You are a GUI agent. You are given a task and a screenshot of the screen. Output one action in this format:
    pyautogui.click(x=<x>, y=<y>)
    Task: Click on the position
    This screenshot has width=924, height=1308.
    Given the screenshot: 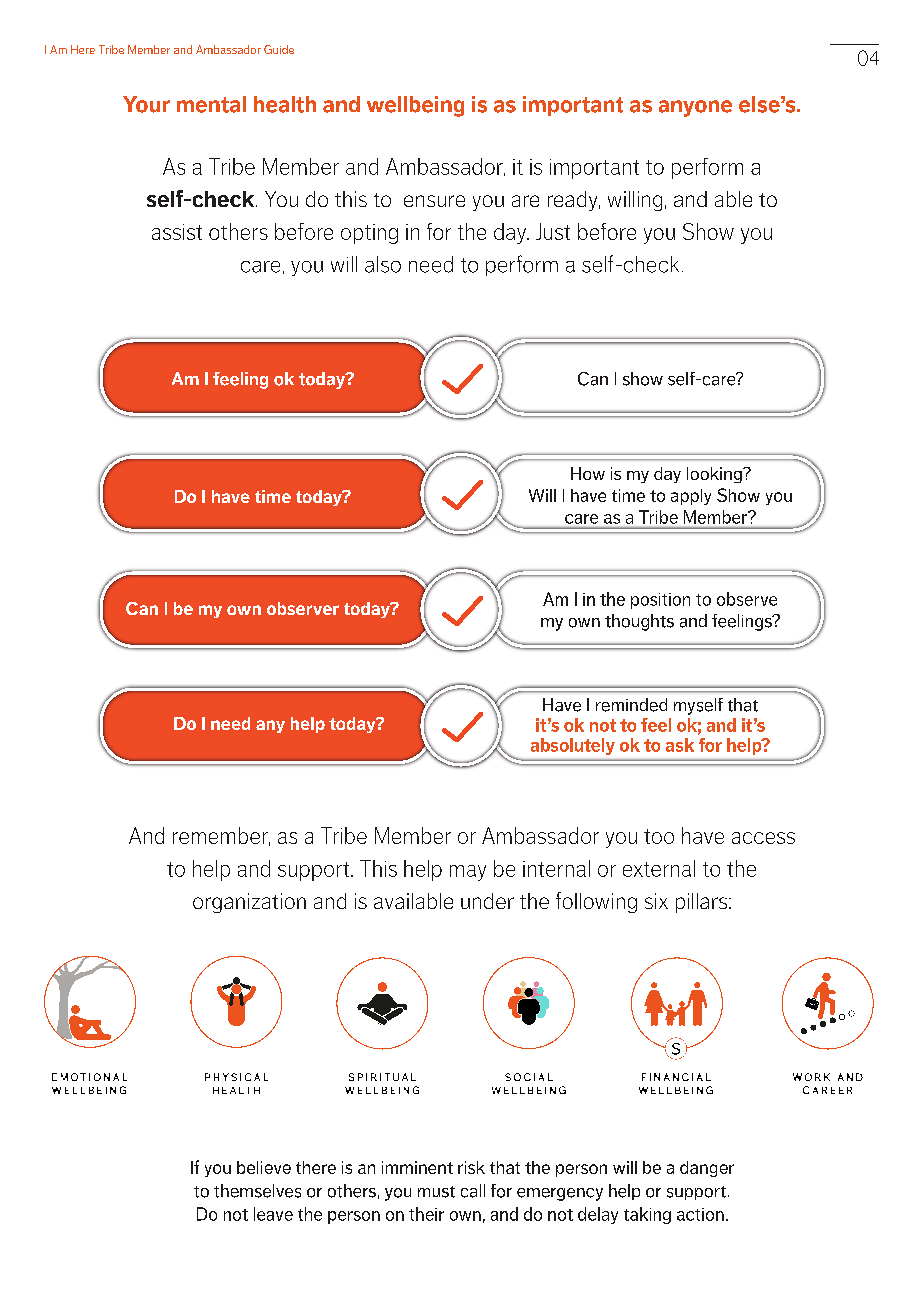 What is the action you would take?
    pyautogui.click(x=660, y=601)
